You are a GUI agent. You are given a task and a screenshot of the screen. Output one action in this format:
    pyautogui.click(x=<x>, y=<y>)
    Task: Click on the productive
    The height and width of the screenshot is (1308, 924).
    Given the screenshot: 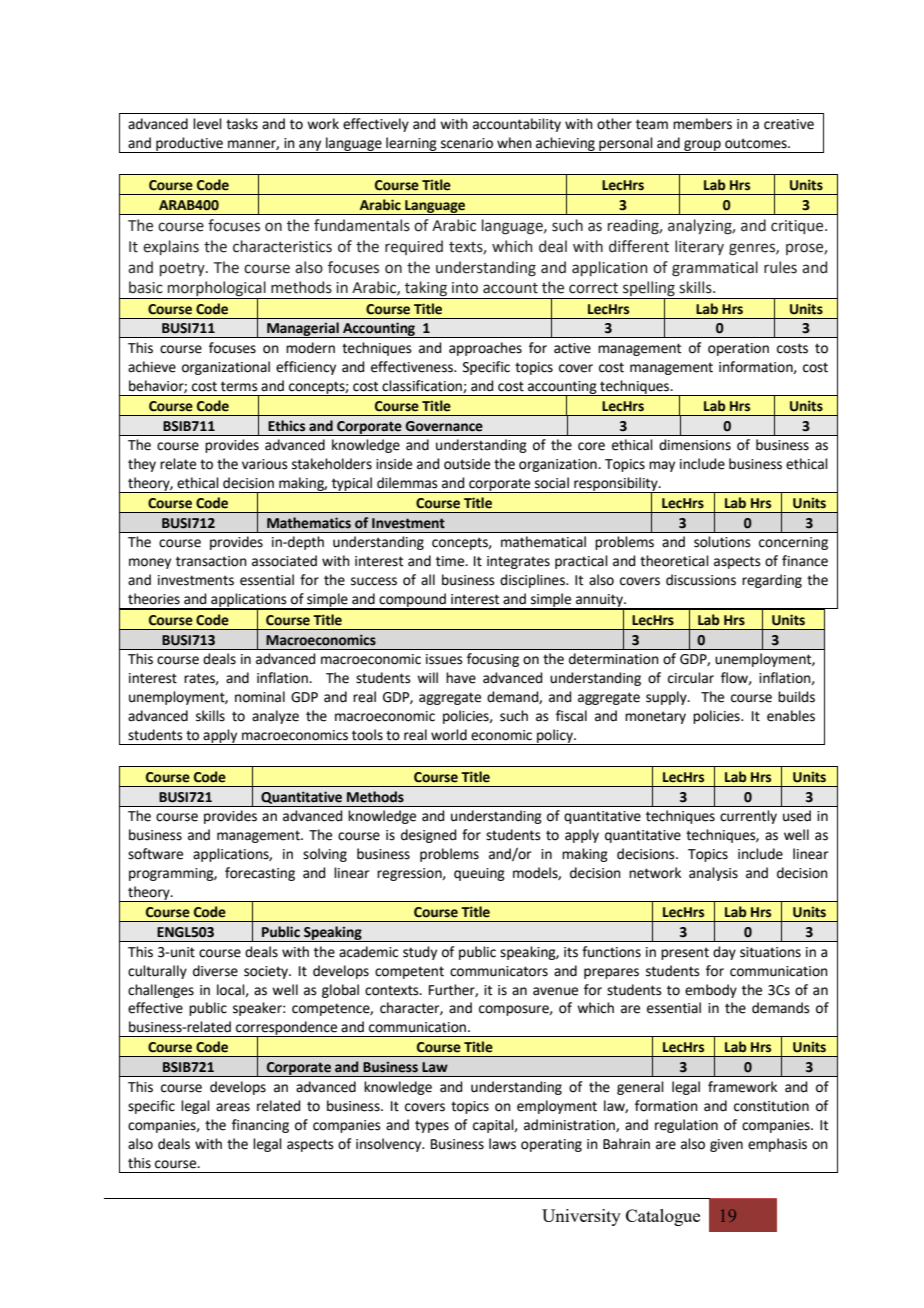 What is the action you would take?
    pyautogui.click(x=189, y=145)
